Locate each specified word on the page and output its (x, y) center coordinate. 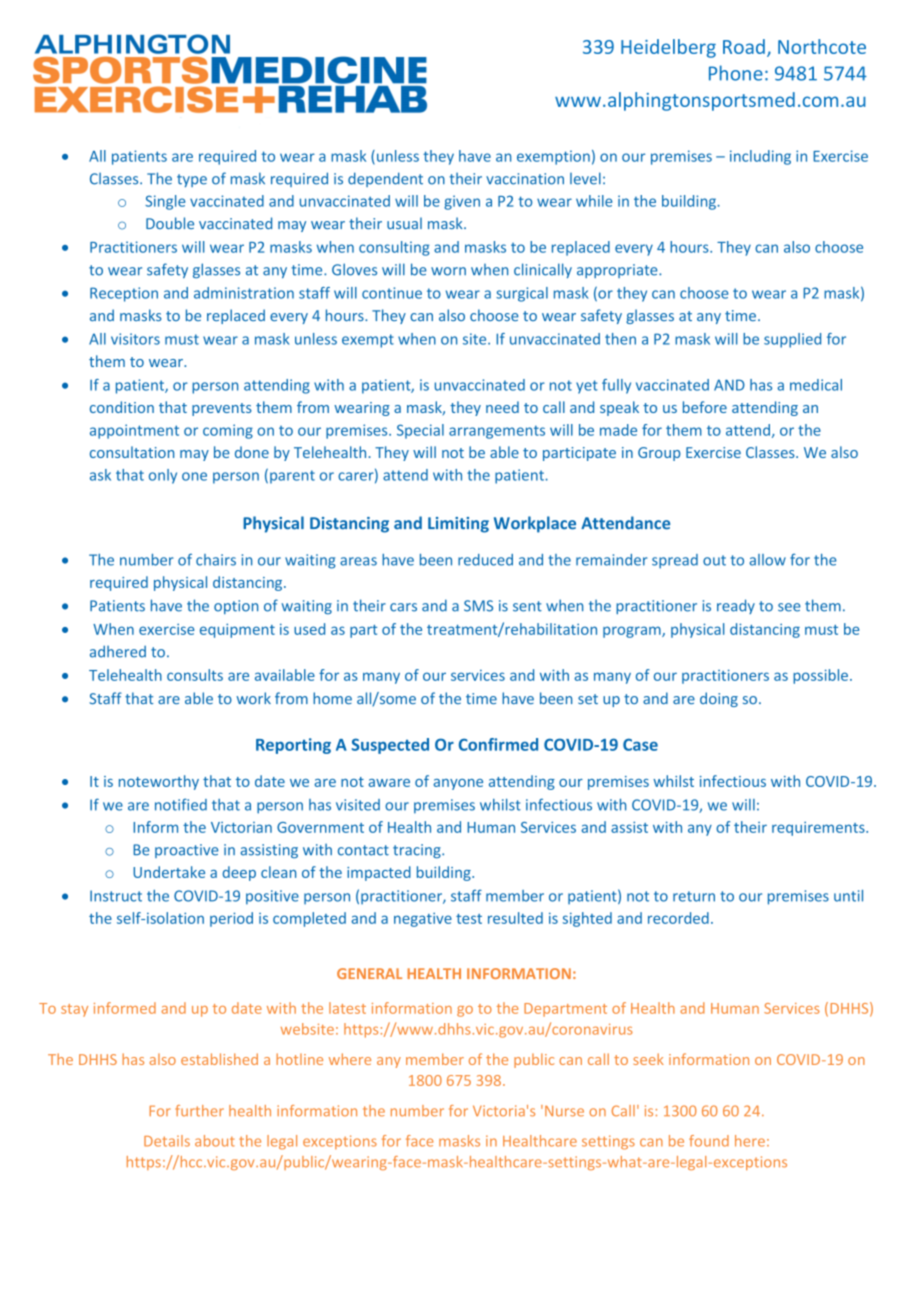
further (199, 1111)
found (709, 1141)
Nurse (564, 1111)
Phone (736, 73)
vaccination (525, 179)
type (192, 180)
